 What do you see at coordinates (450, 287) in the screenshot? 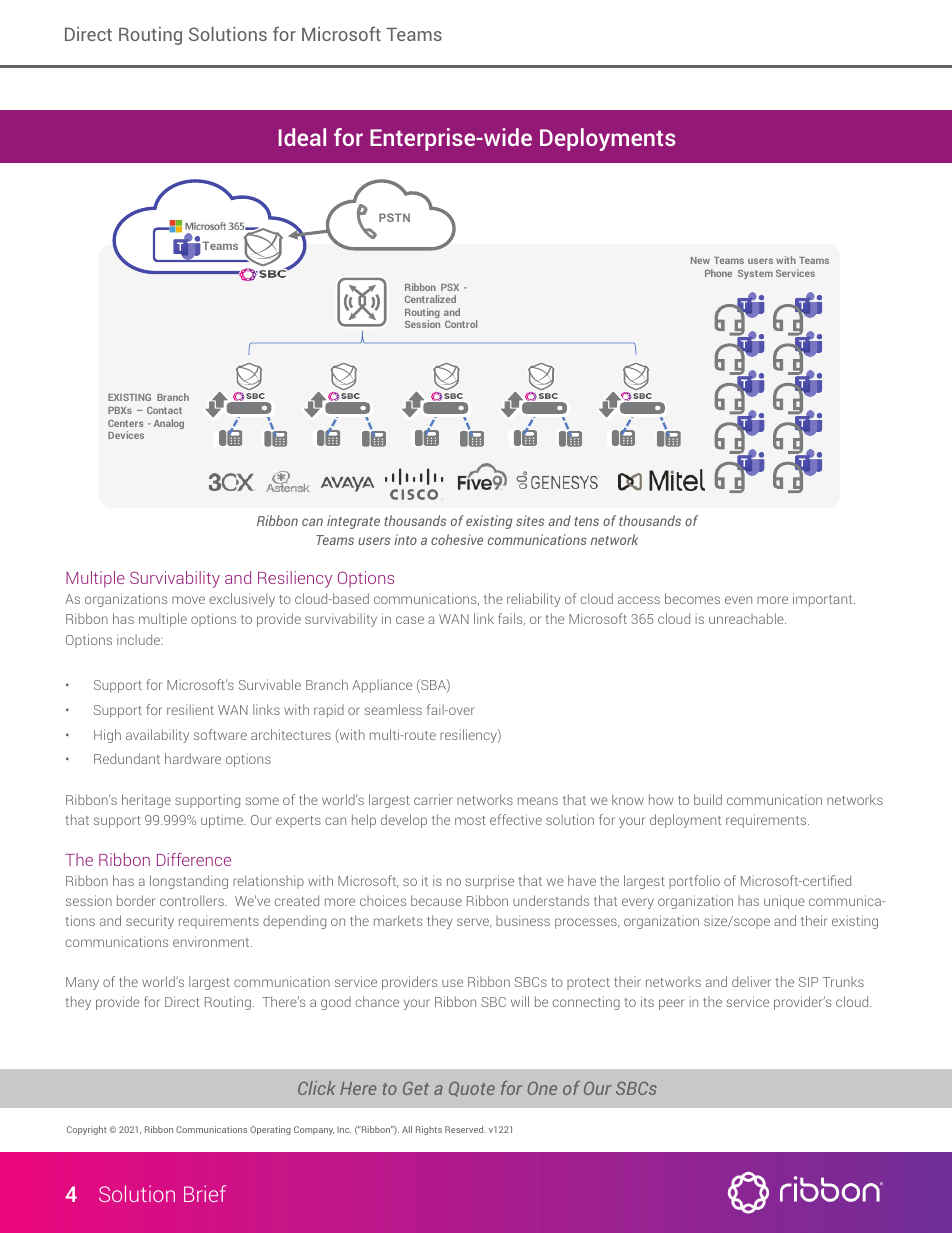
I see `PSX` at bounding box center [450, 287].
